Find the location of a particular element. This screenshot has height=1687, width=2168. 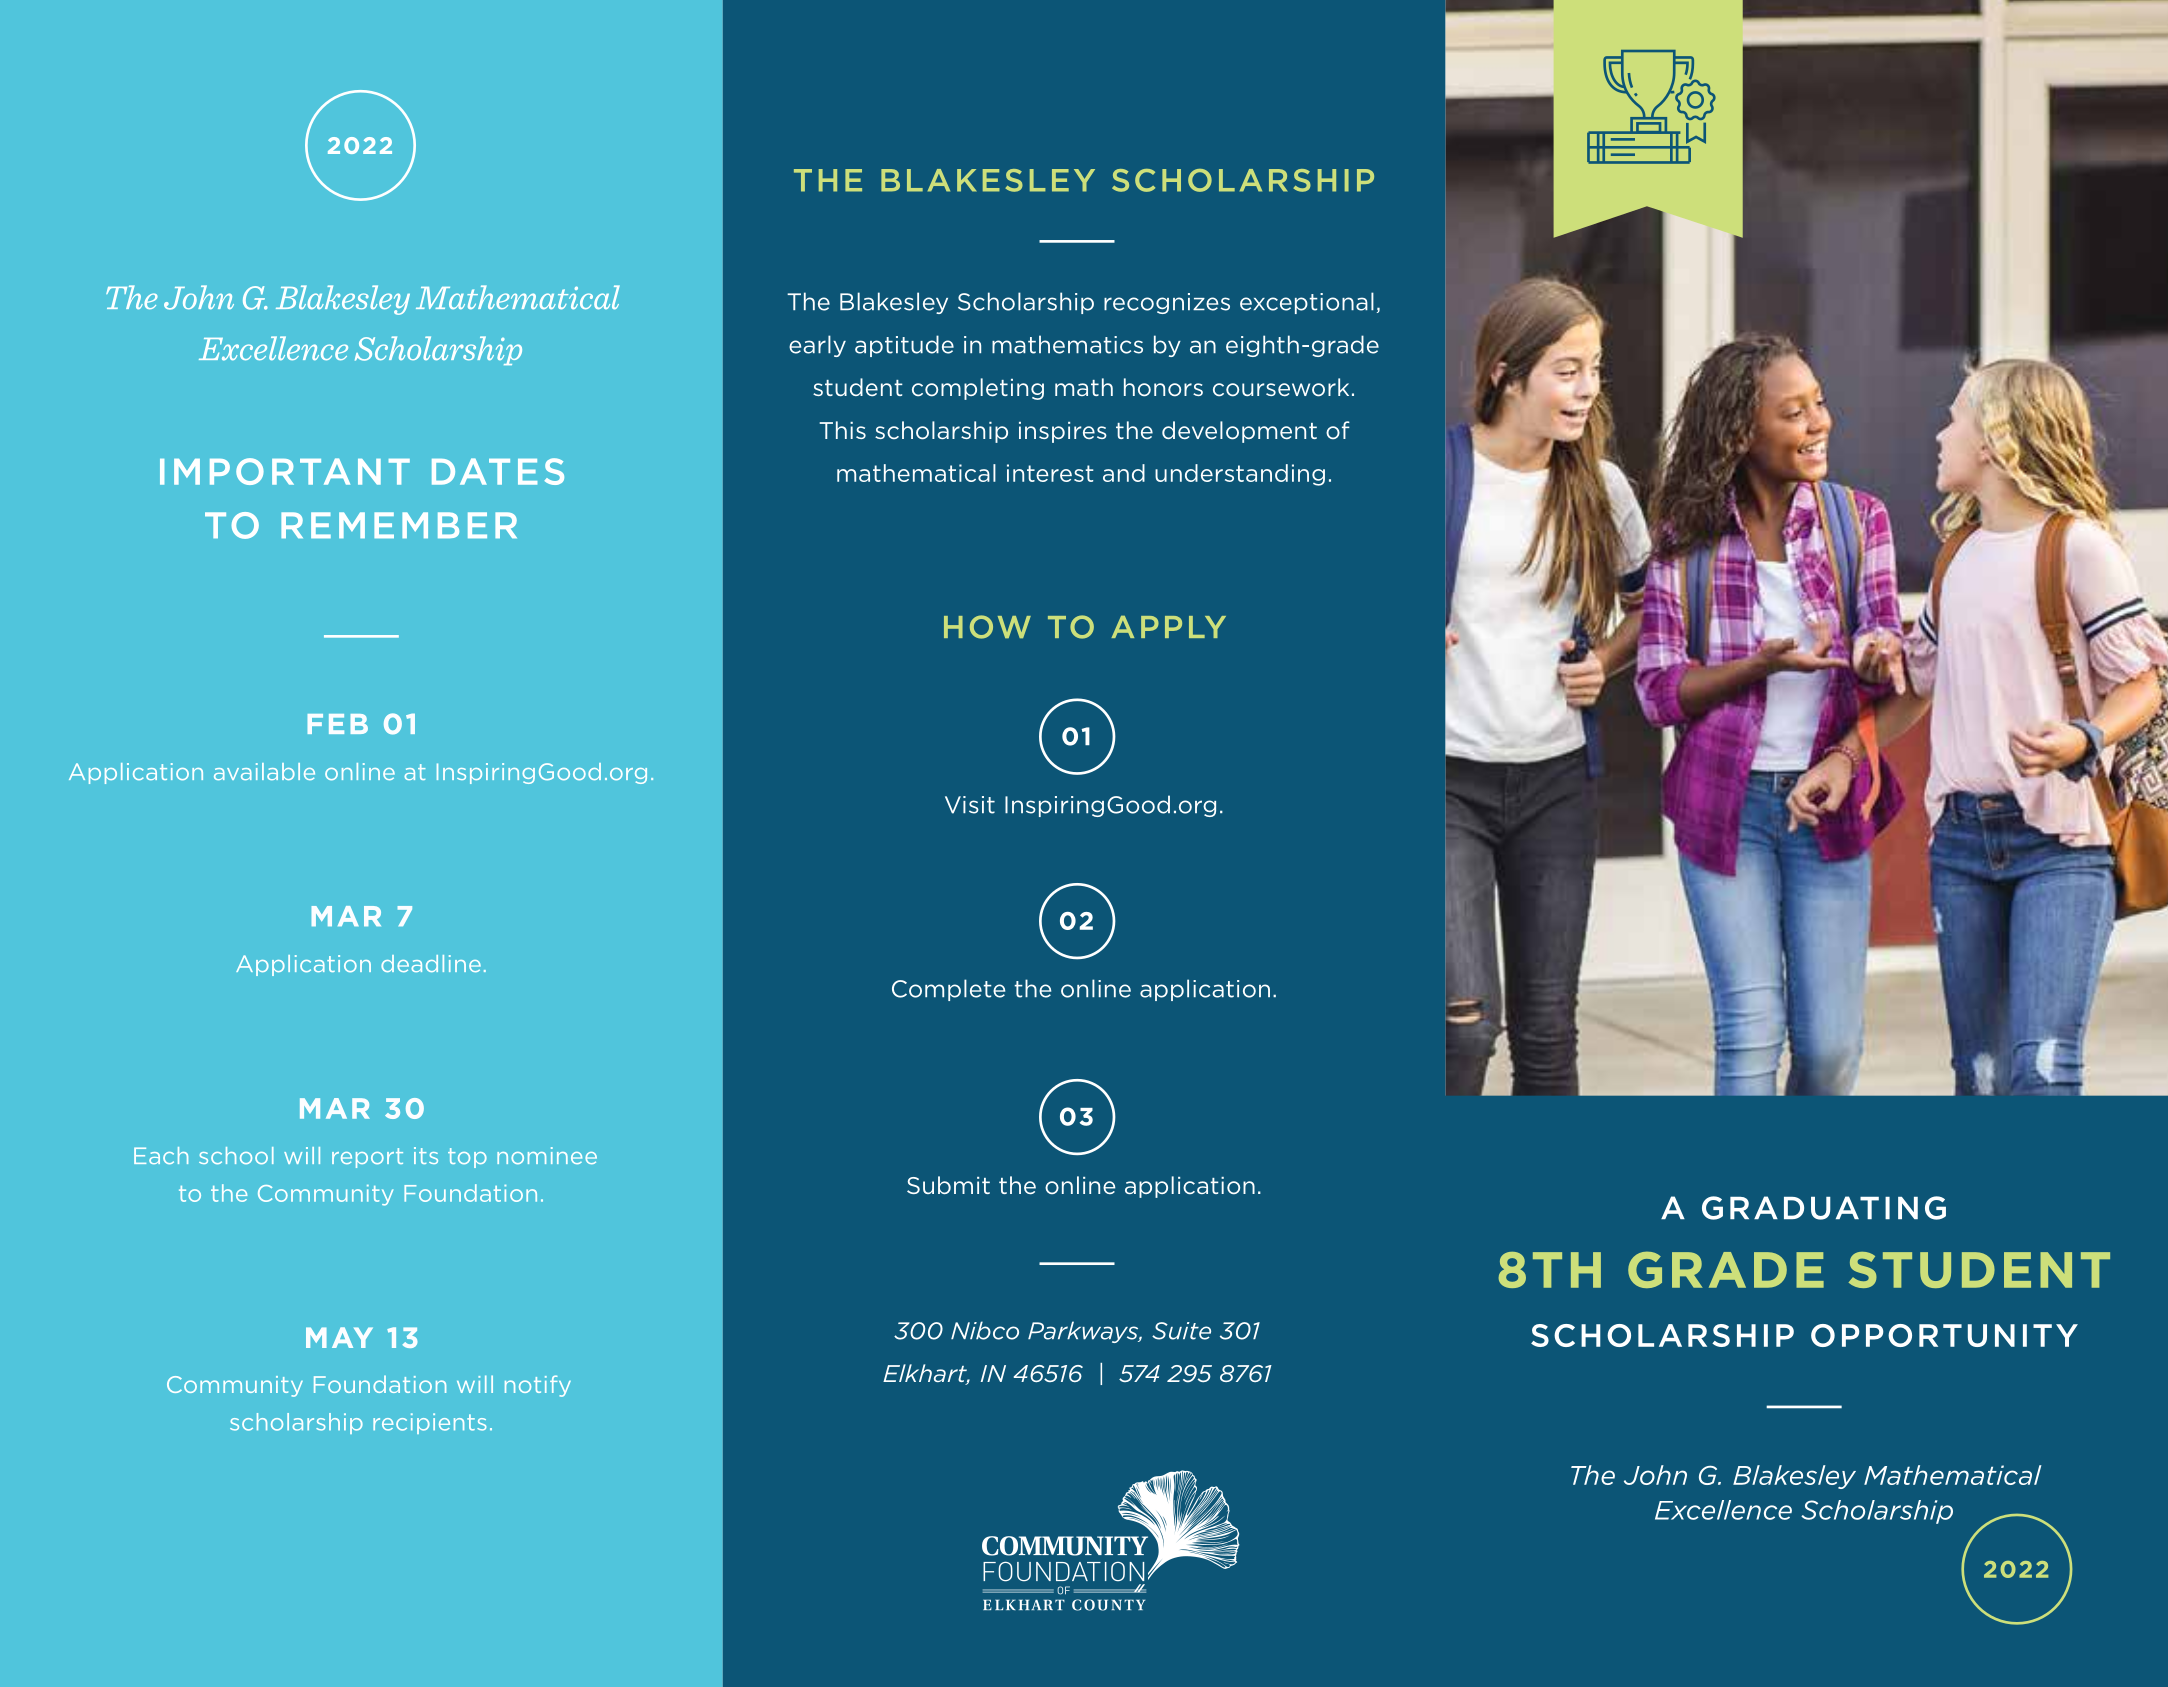

understanding is located at coordinates (1240, 475).
